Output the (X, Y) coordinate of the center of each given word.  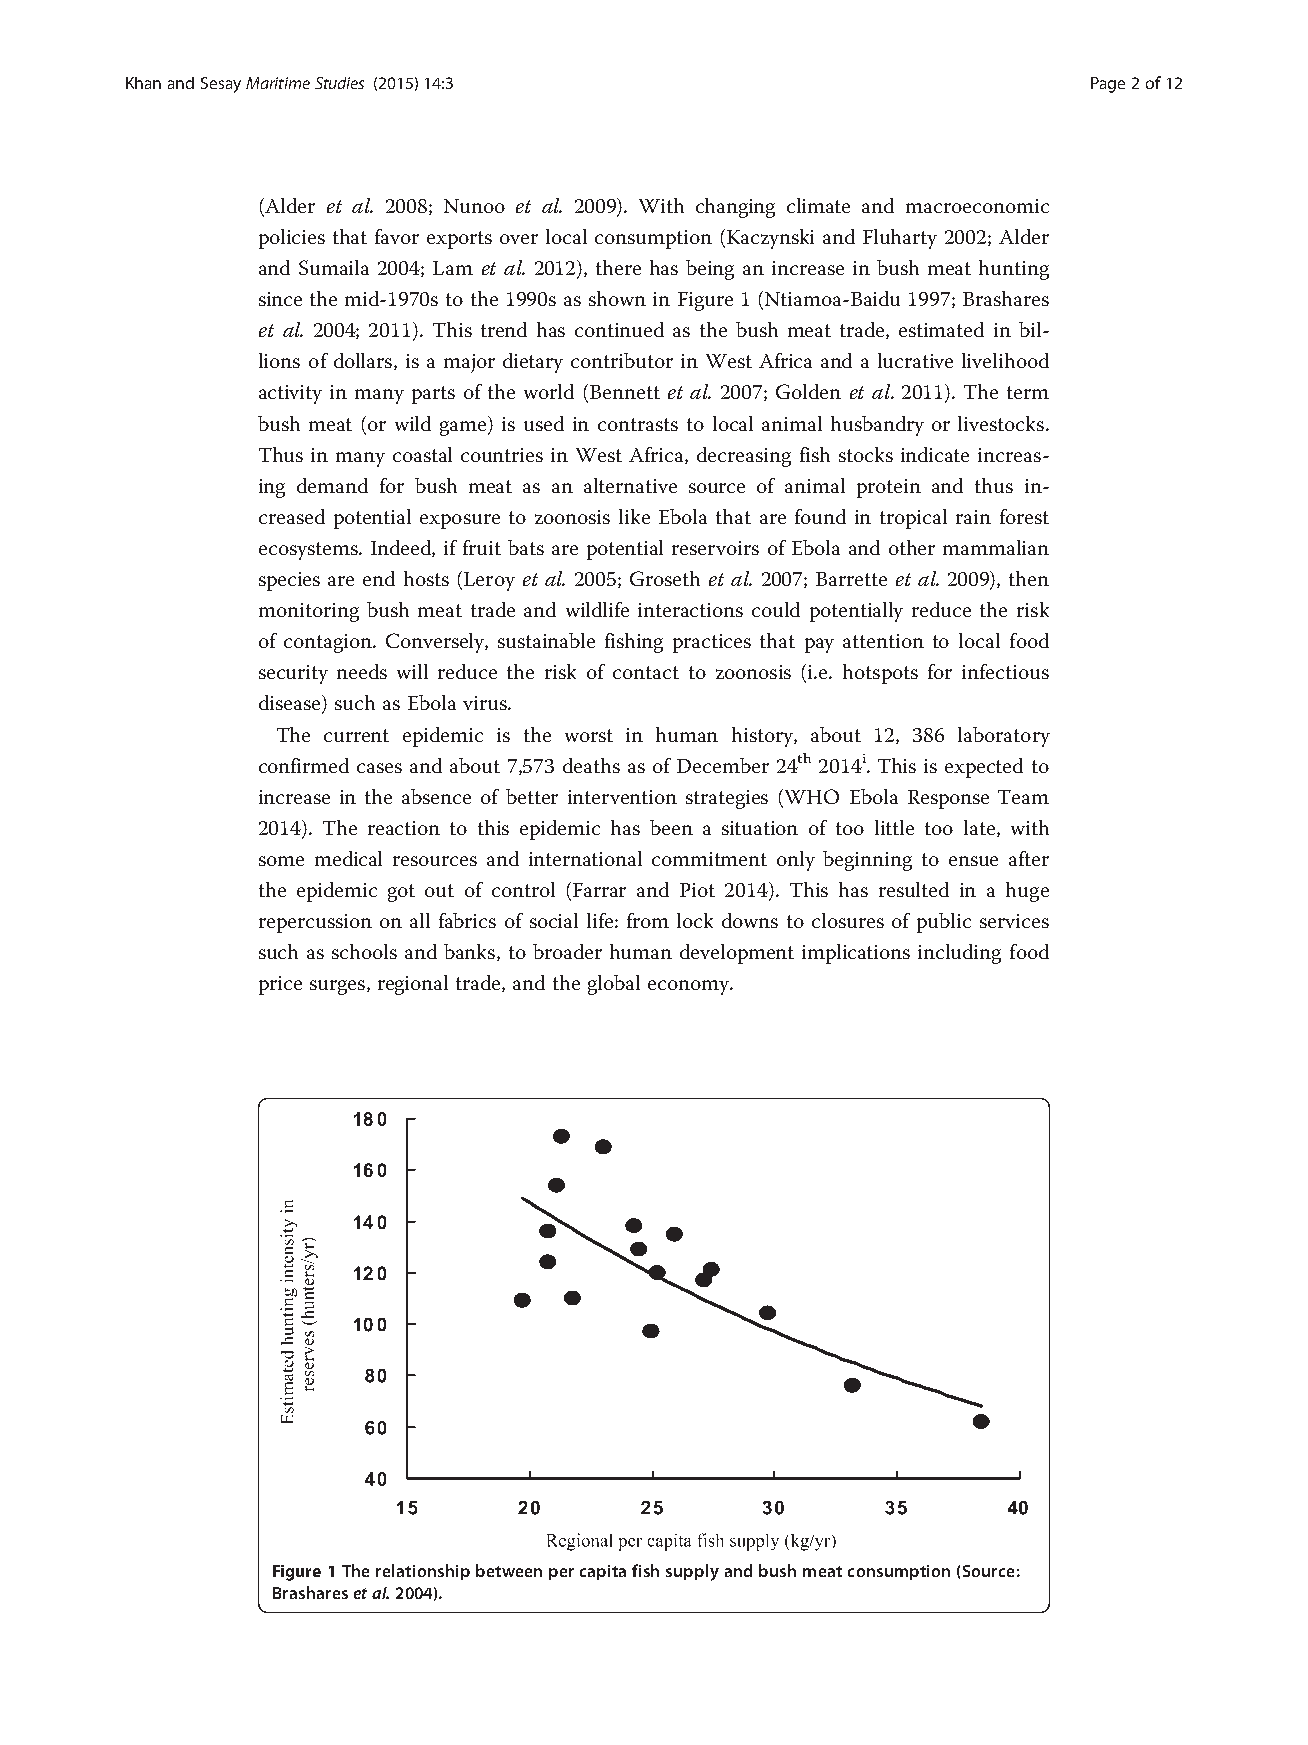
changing (735, 208)
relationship (423, 1572)
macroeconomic (977, 206)
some (281, 861)
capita (603, 1572)
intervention (622, 797)
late (981, 828)
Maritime (278, 83)
